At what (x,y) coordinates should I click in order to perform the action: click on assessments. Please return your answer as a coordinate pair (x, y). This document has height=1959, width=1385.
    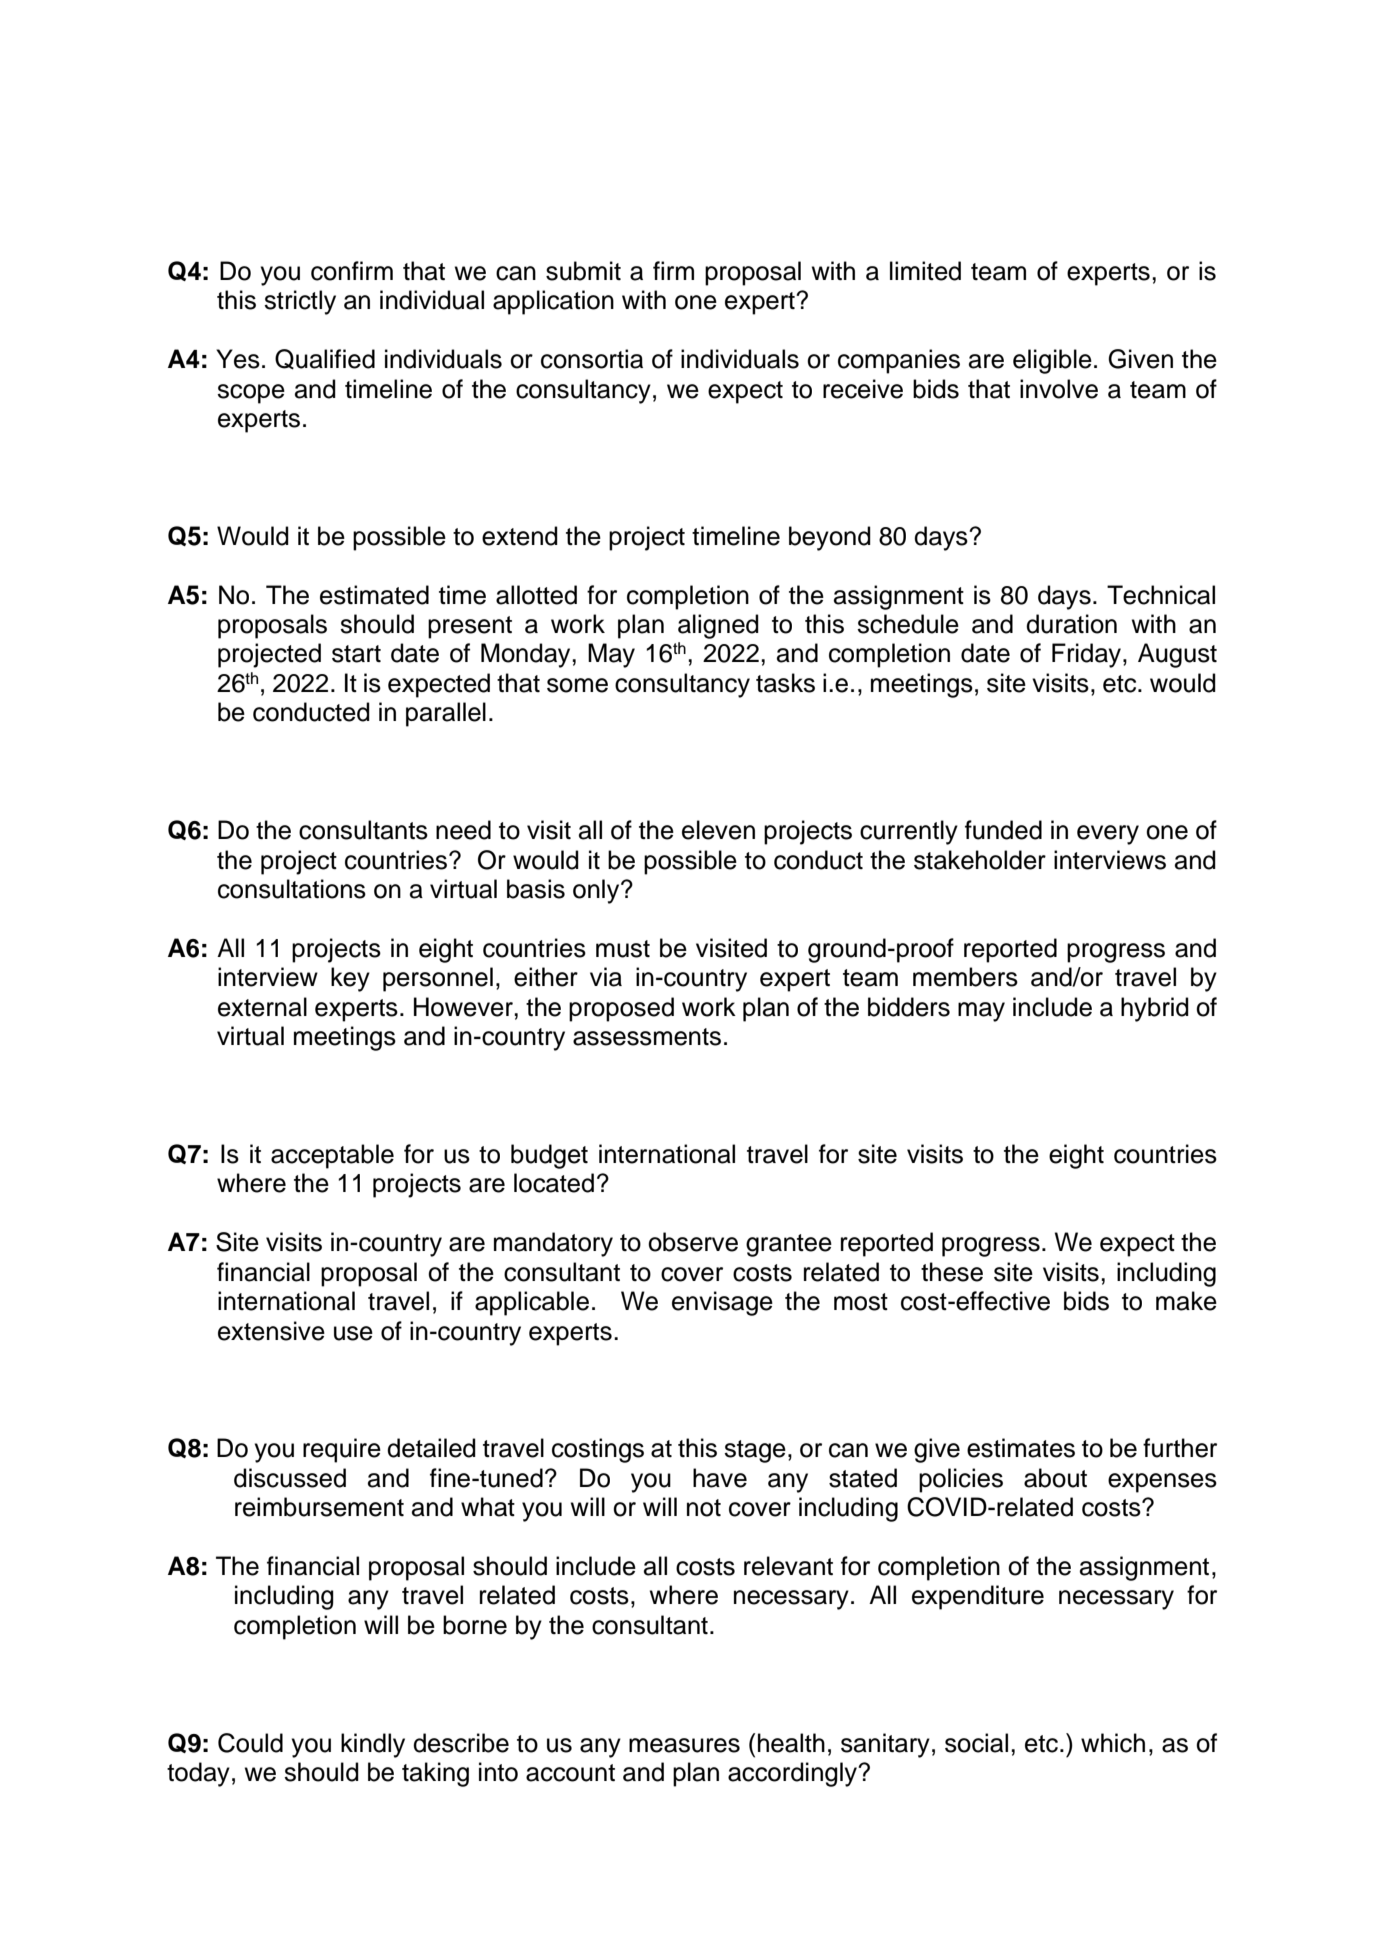
    Looking at the image, I should click on (647, 1037).
